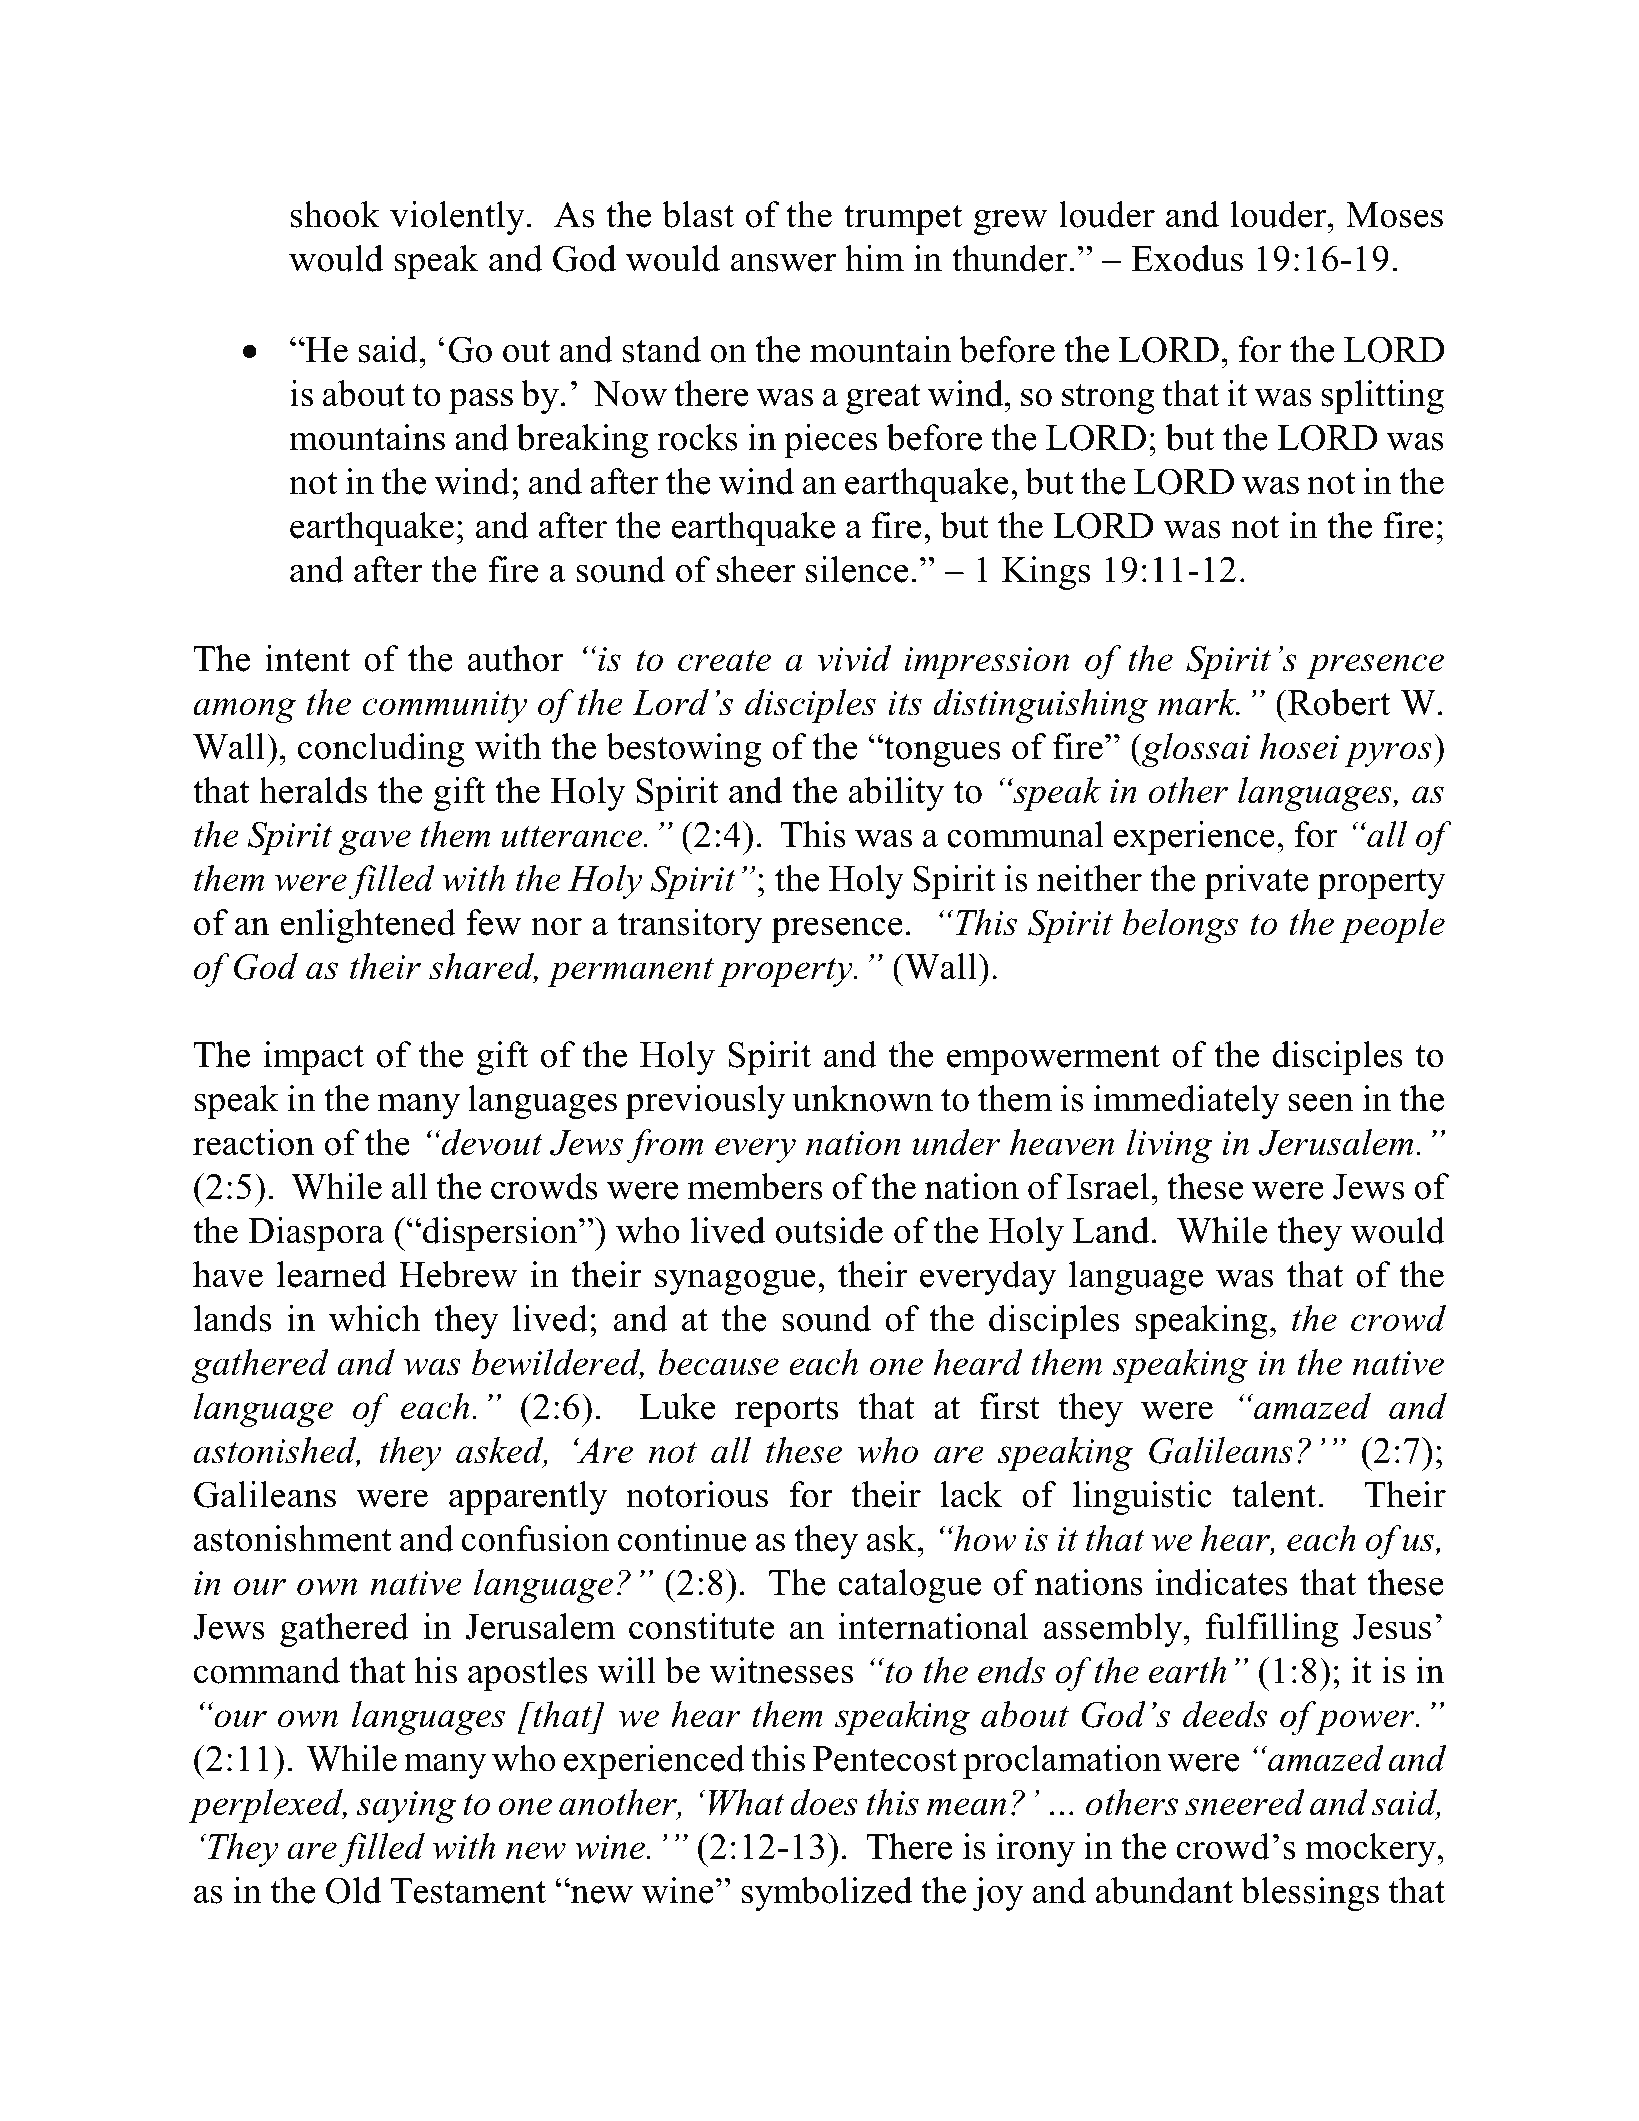 The image size is (1639, 2121). What do you see at coordinates (1310, 1894) in the screenshot?
I see `blessings` at bounding box center [1310, 1894].
